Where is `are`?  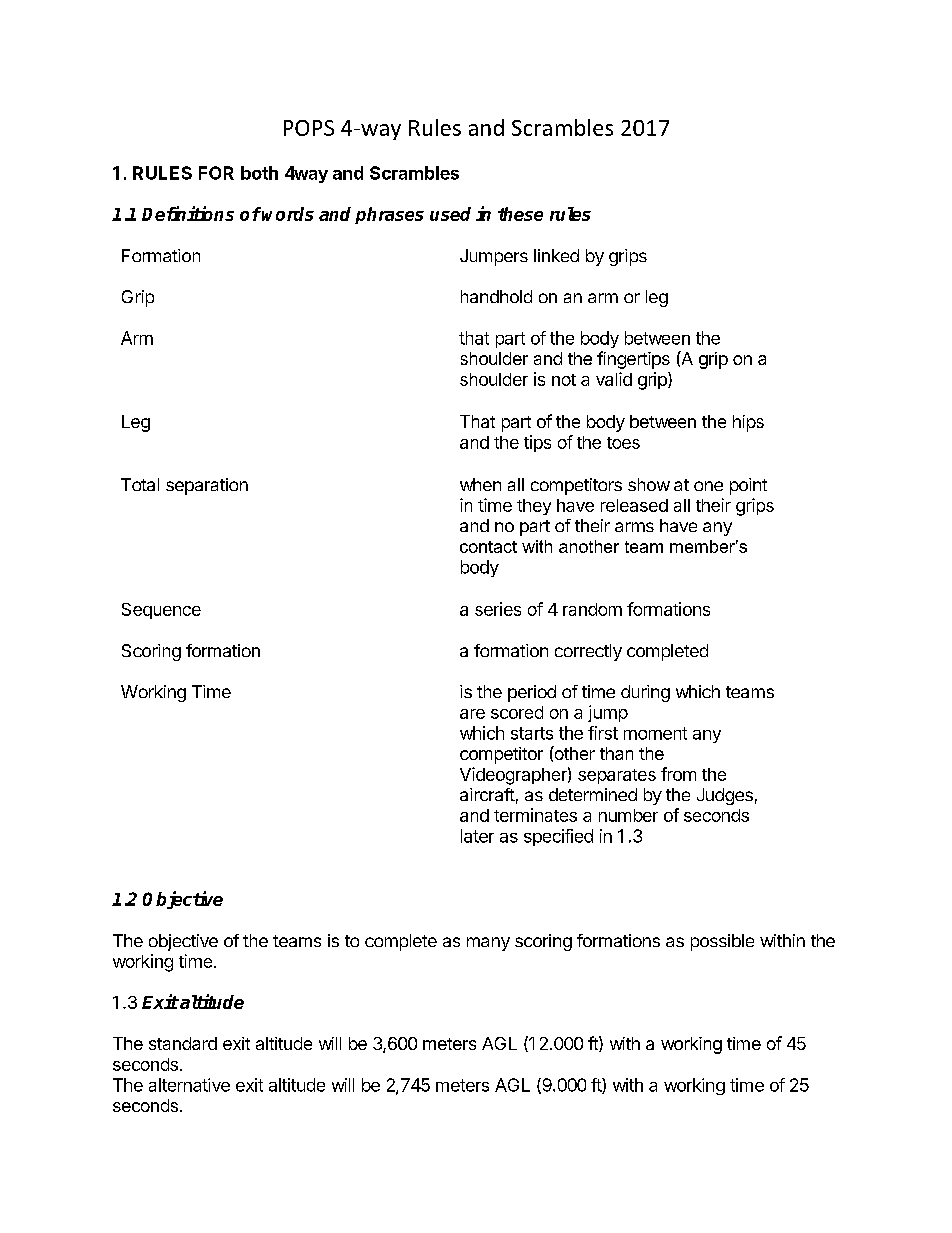
are is located at coordinates (472, 714).
